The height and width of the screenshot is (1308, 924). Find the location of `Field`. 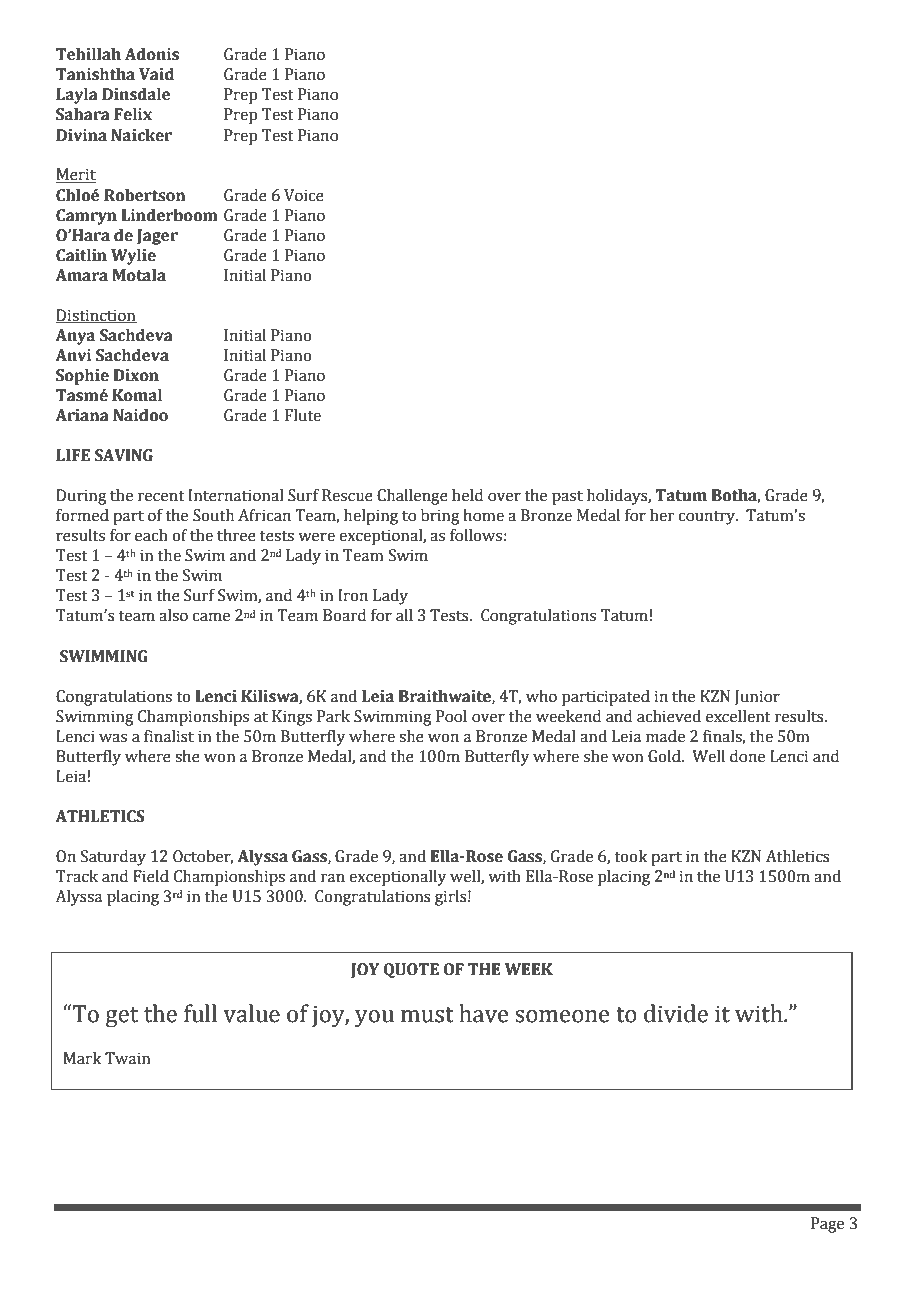

Field is located at coordinates (151, 876).
